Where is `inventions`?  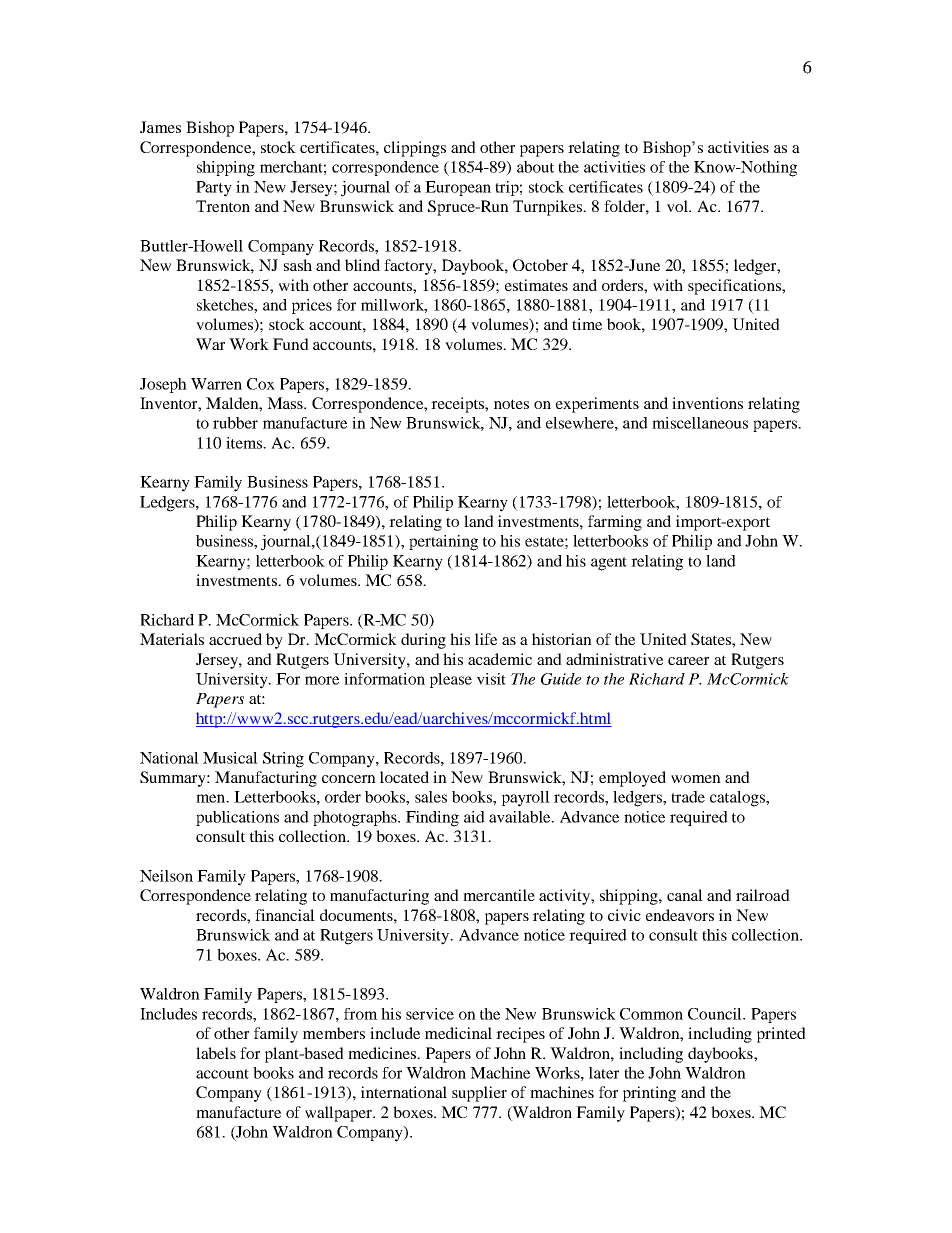
inventions is located at coordinates (707, 403).
